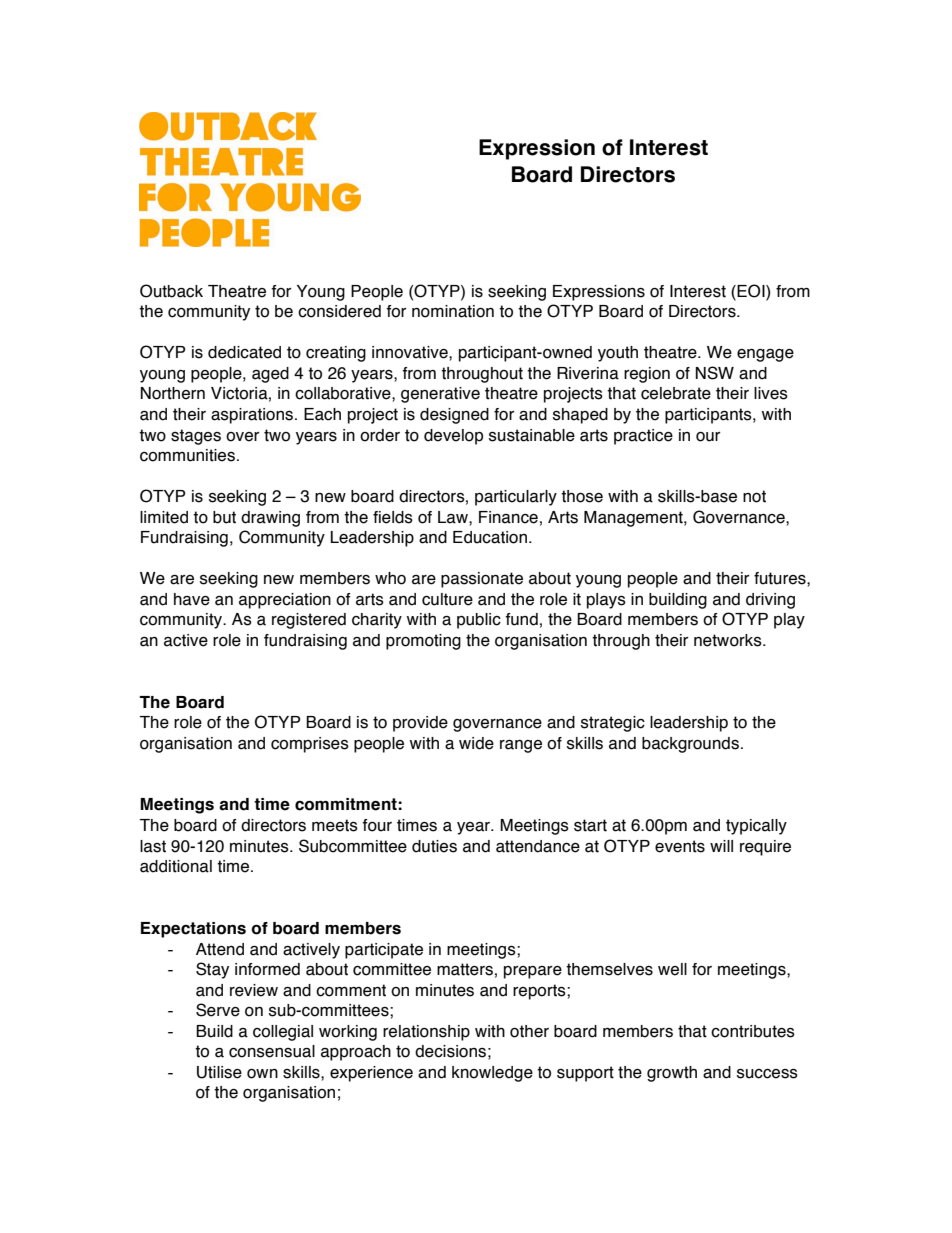 This image has width=952, height=1233. What do you see at coordinates (434, 846) in the image?
I see `duties` at bounding box center [434, 846].
